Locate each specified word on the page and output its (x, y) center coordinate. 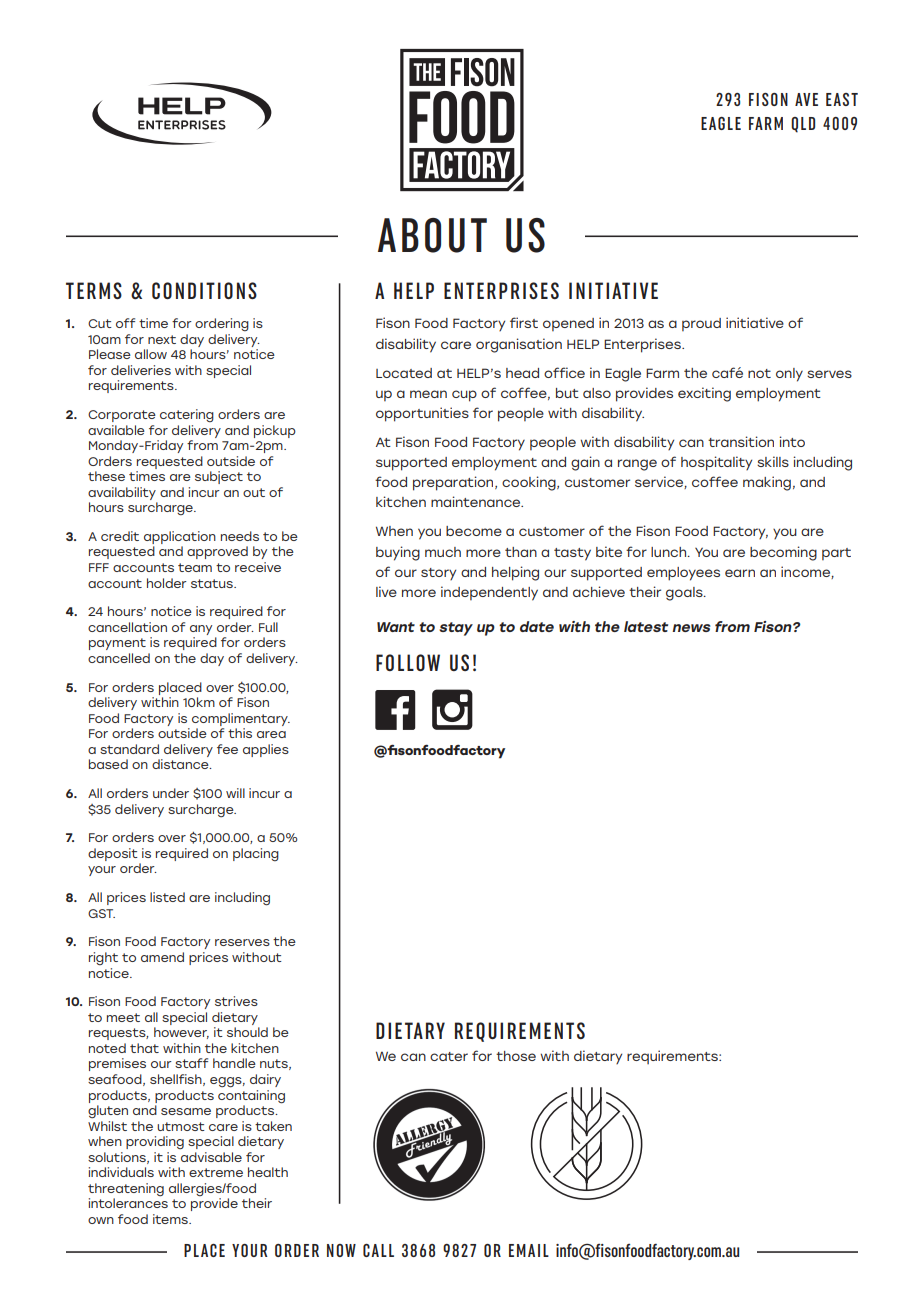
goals (685, 594)
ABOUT (432, 235)
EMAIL (529, 1250)
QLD (803, 125)
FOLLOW (408, 662)
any (201, 630)
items (171, 1219)
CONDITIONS (204, 290)
